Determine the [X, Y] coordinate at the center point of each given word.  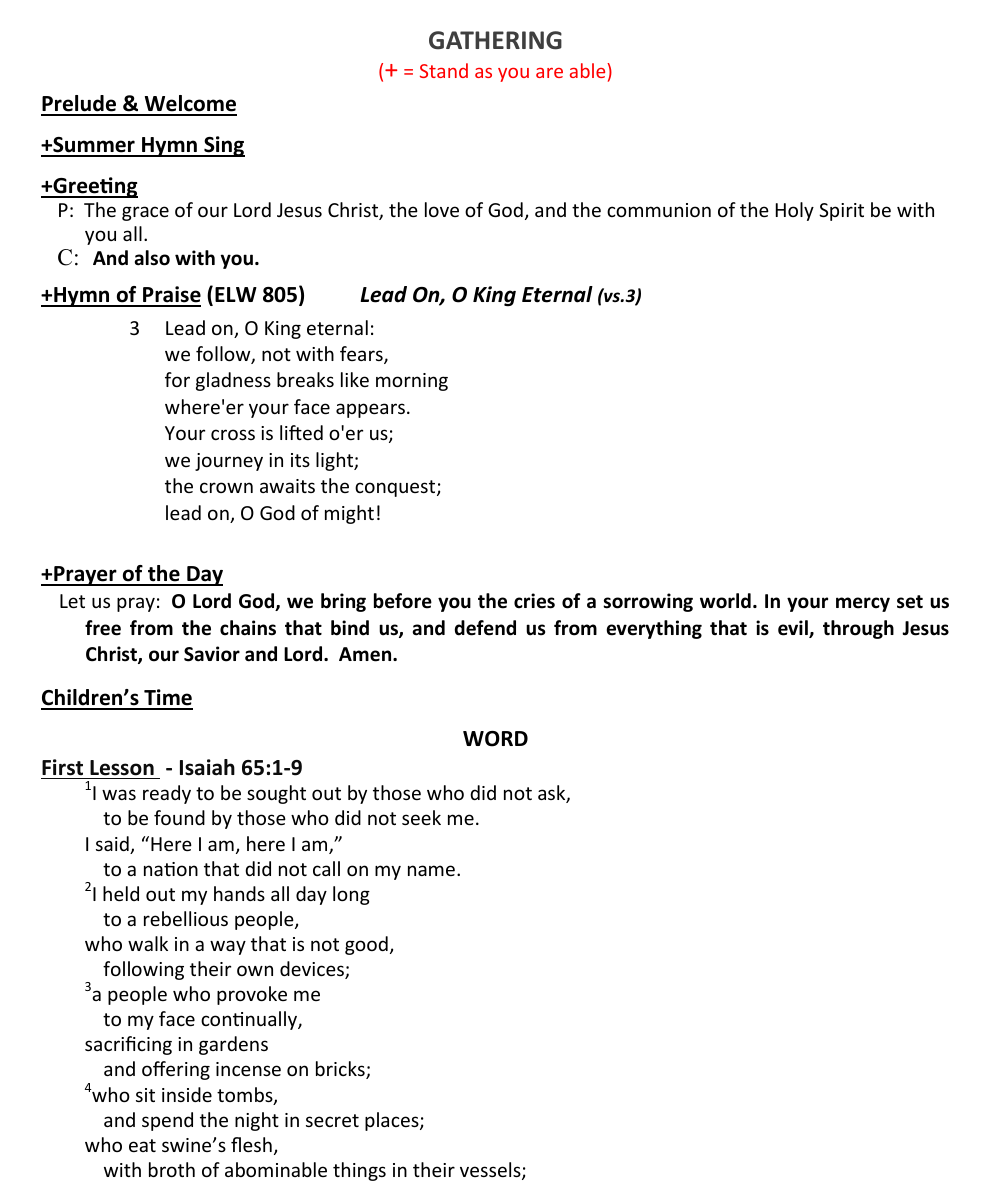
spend [167, 1121]
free [103, 628]
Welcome [189, 105]
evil [794, 629]
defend [485, 628]
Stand [444, 70]
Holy [795, 211]
